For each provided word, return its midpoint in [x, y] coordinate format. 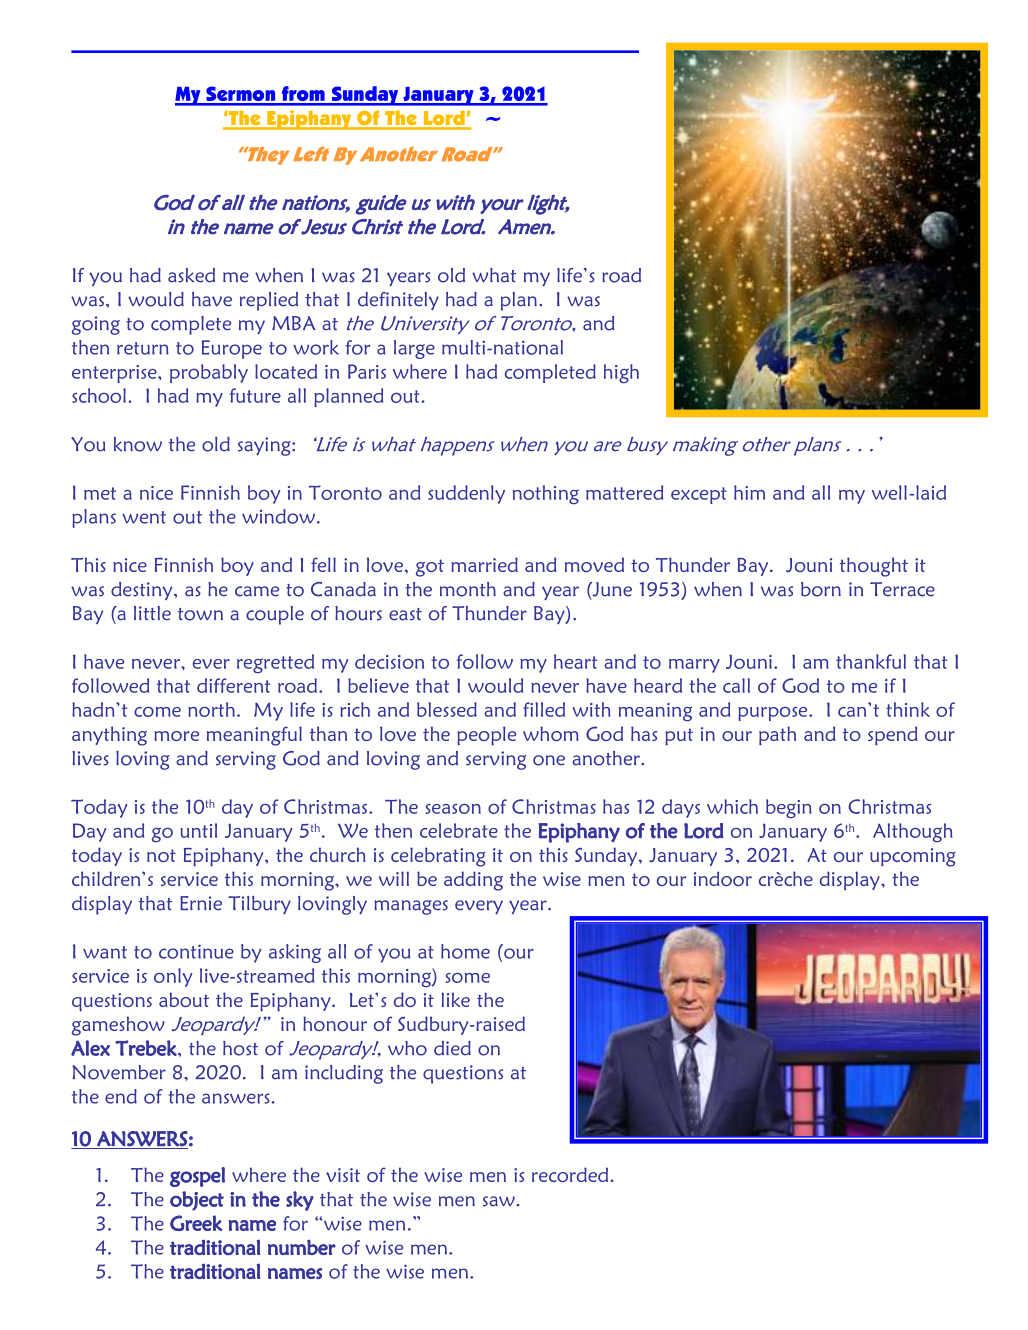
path [777, 736]
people [486, 736]
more [176, 736]
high [621, 374]
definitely [398, 301]
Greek [196, 1223]
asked [191, 275]
